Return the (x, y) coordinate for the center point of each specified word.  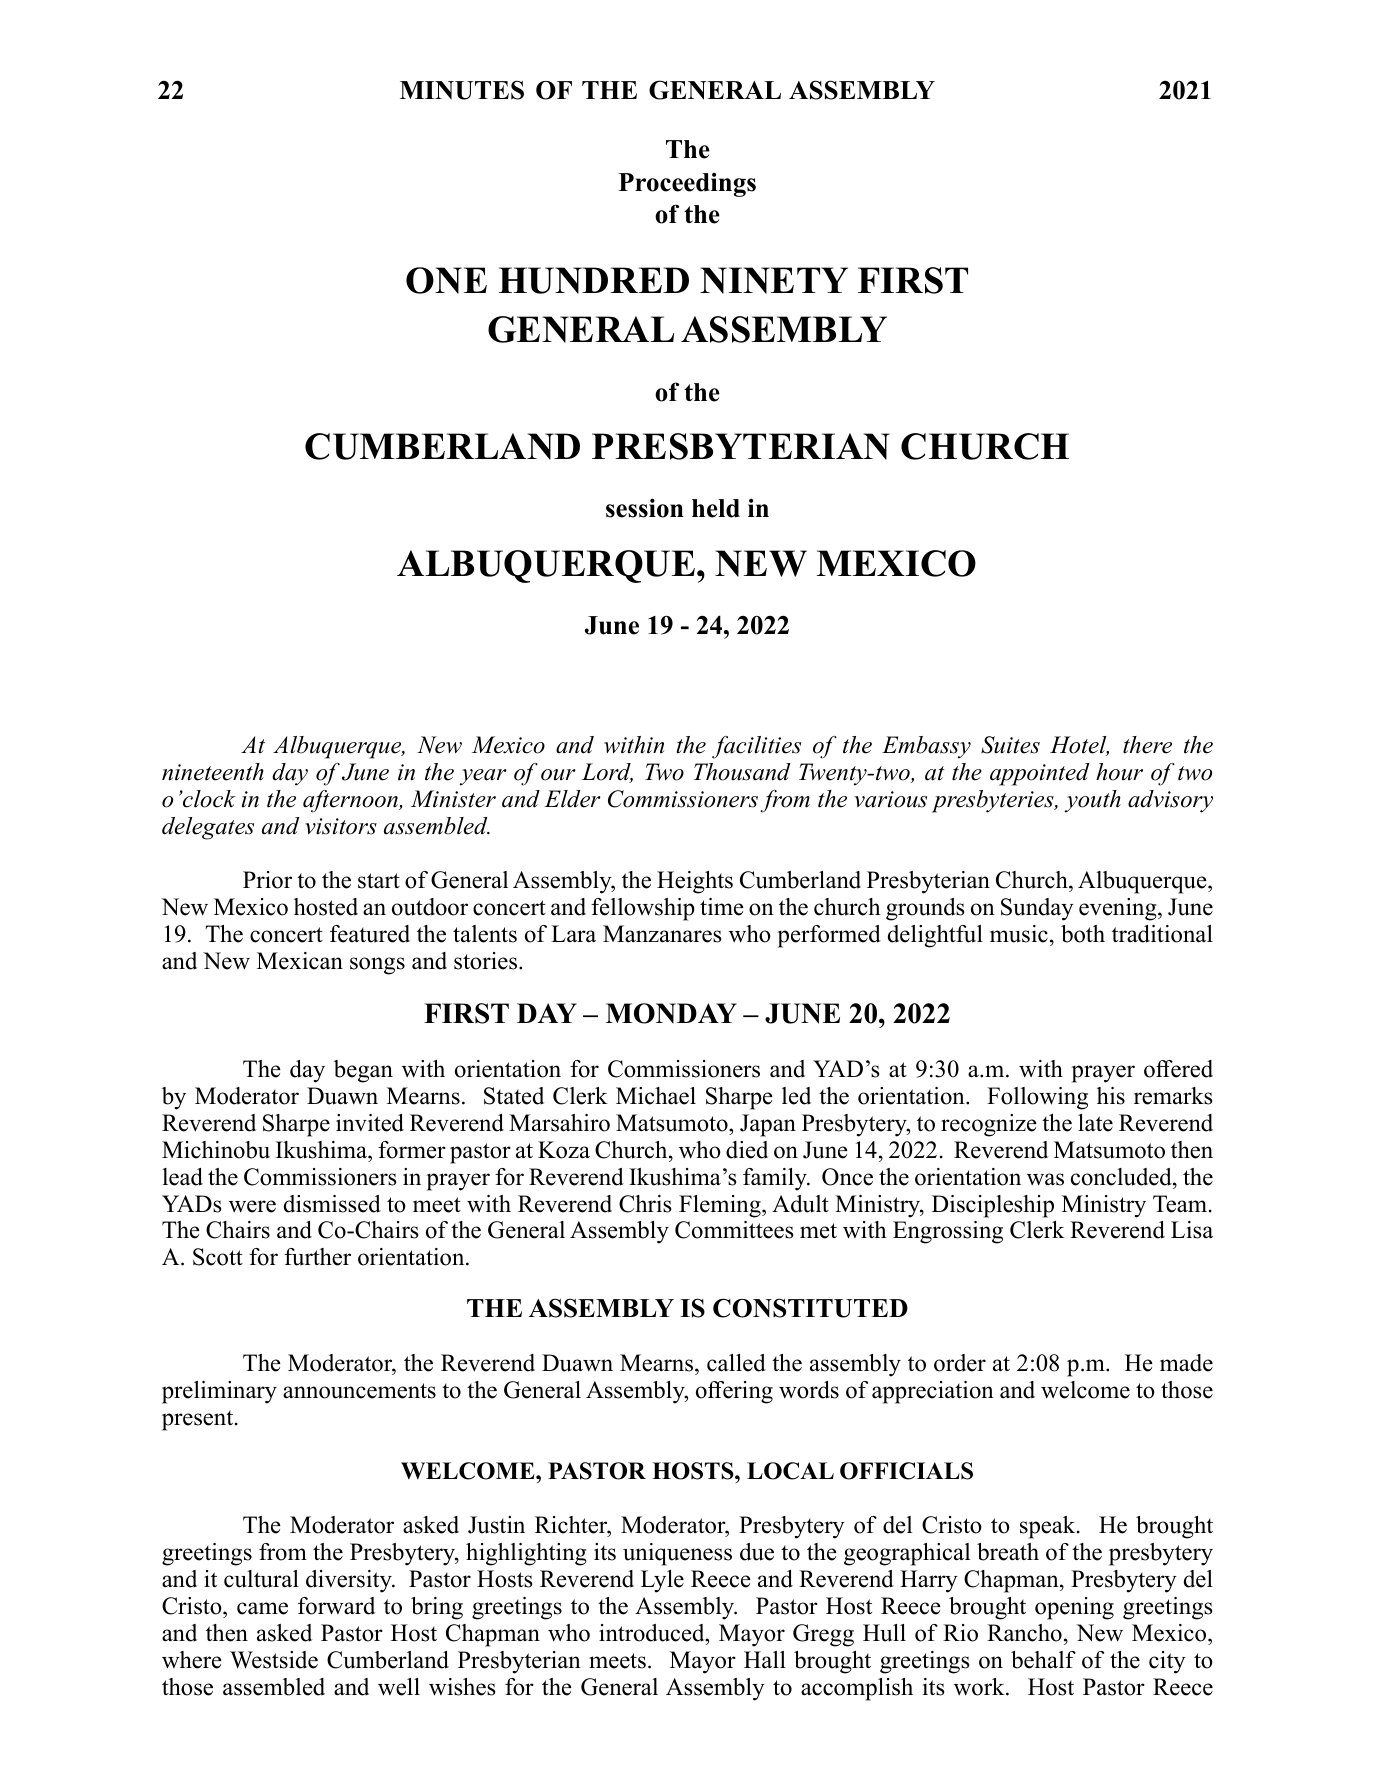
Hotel (1079, 746)
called (736, 1363)
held (716, 508)
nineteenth (213, 772)
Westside (274, 1660)
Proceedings (687, 184)
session (645, 508)
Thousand (742, 772)
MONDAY (671, 1013)
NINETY (774, 280)
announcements (359, 1391)
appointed (1039, 774)
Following (1037, 1098)
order (960, 1363)
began (363, 1071)
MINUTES (462, 90)
